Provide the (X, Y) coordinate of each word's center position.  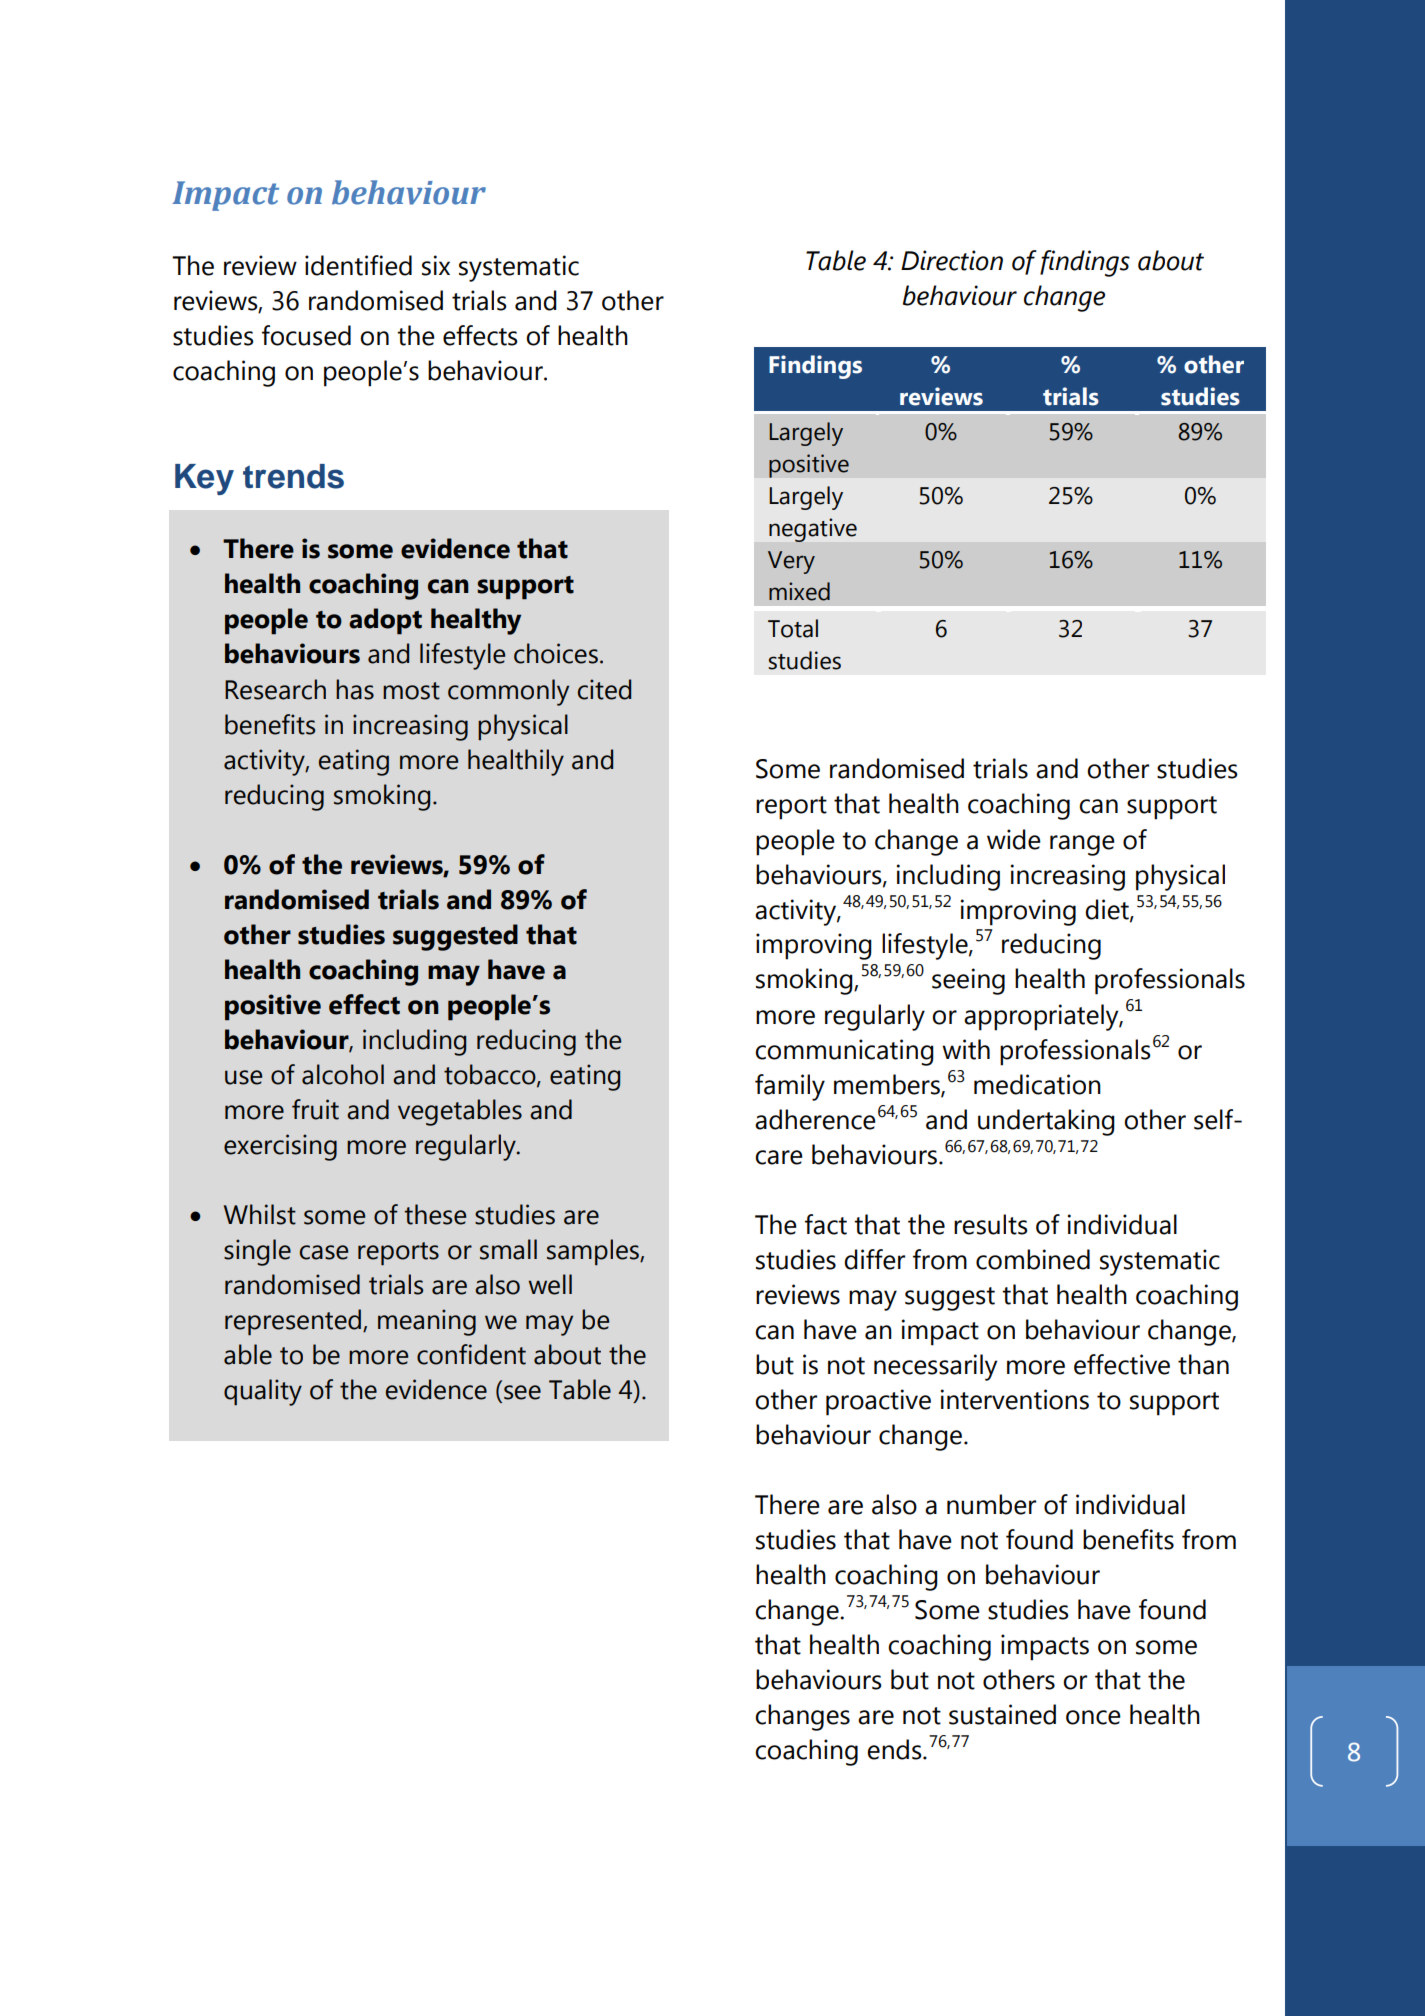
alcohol (343, 1074)
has (355, 689)
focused (306, 335)
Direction (952, 260)
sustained (1002, 1714)
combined (1033, 1259)
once (1093, 1717)
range (1082, 845)
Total (793, 628)
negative (813, 530)
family (790, 1087)
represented (294, 1322)
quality (263, 1392)
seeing (968, 981)
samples (594, 1252)
